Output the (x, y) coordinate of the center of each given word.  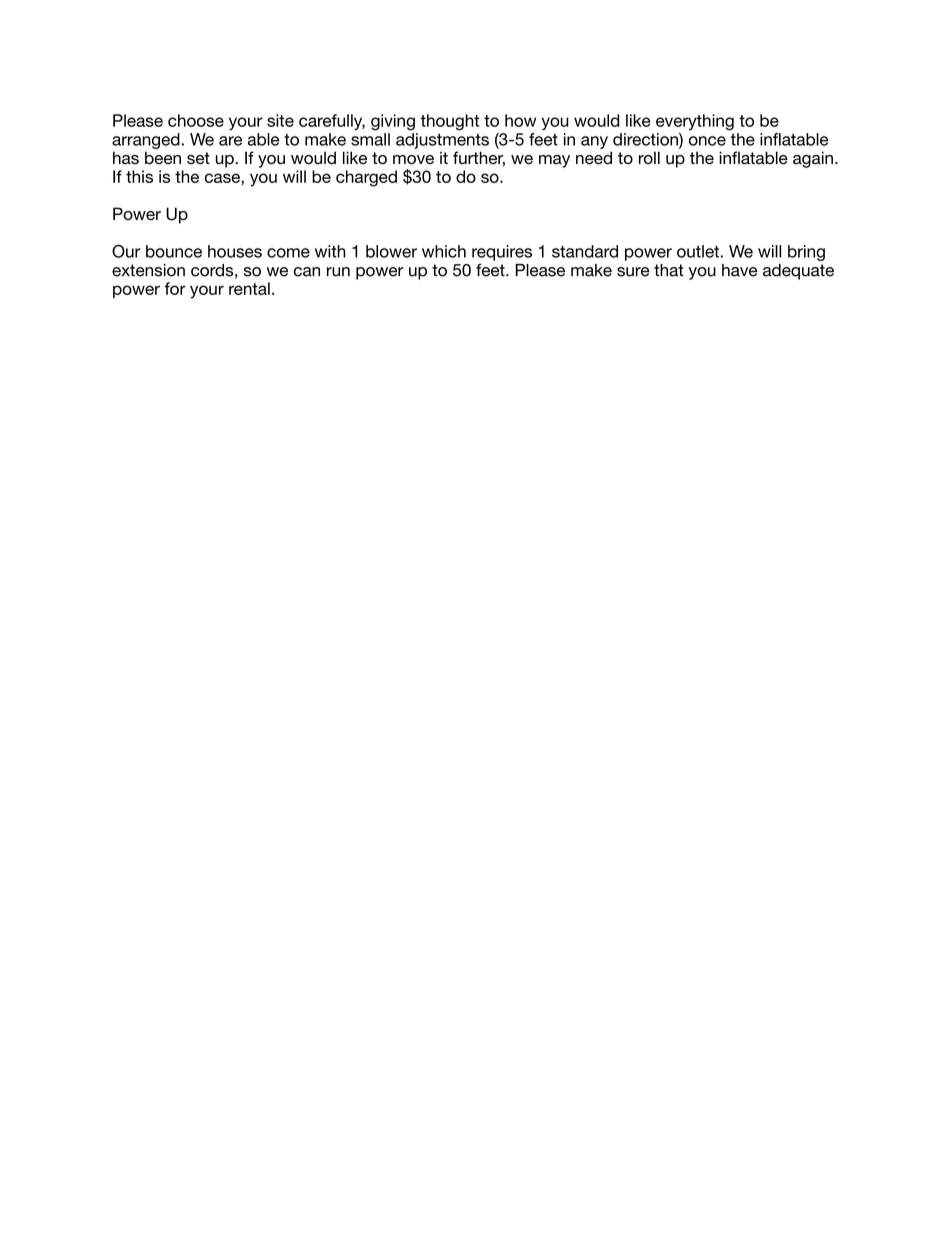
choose (196, 120)
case (223, 178)
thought (449, 122)
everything (695, 122)
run (338, 272)
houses (235, 251)
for (175, 288)
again (813, 159)
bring (806, 253)
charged (366, 178)
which (444, 251)
